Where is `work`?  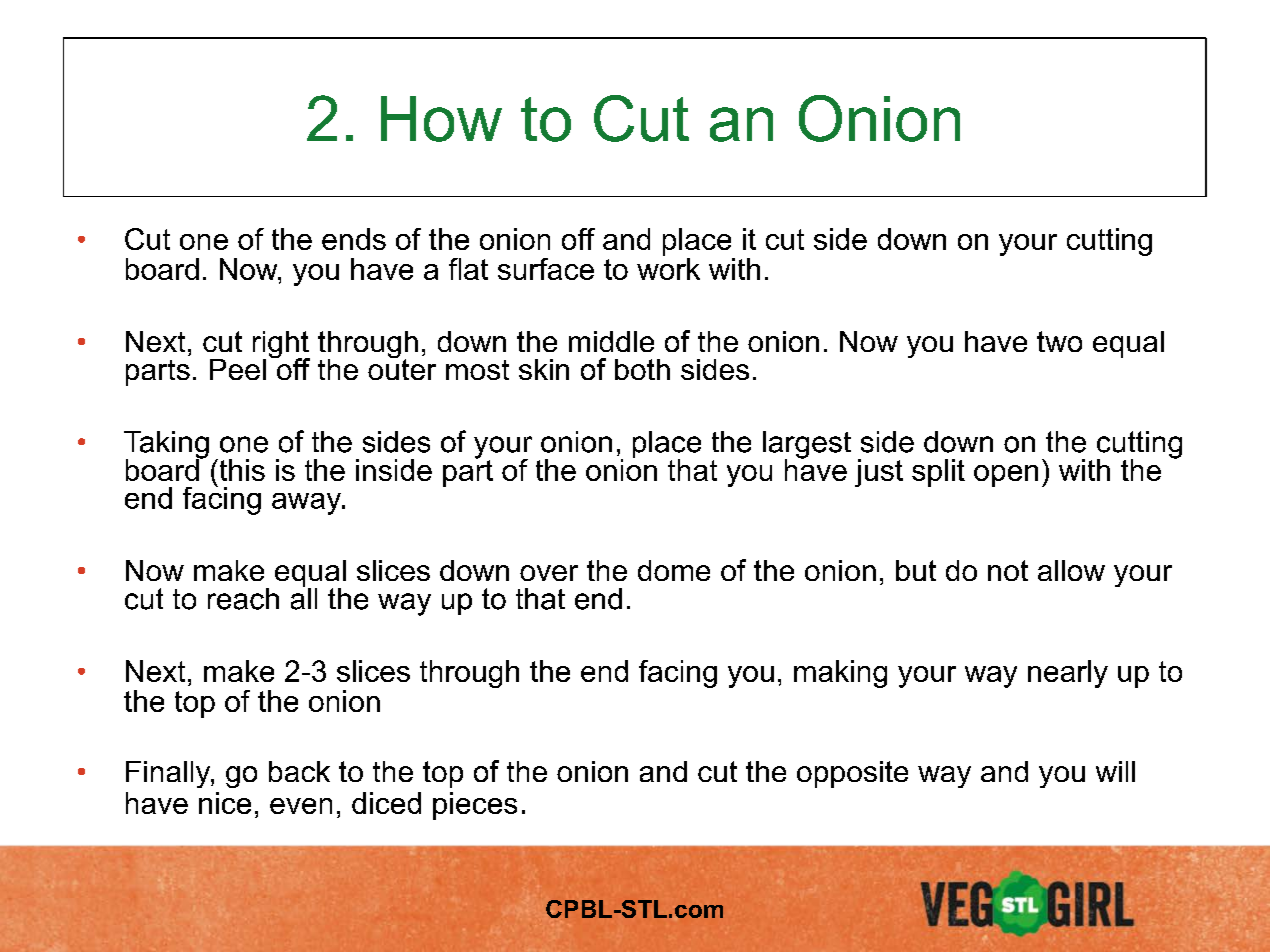
work is located at coordinates (668, 269).
